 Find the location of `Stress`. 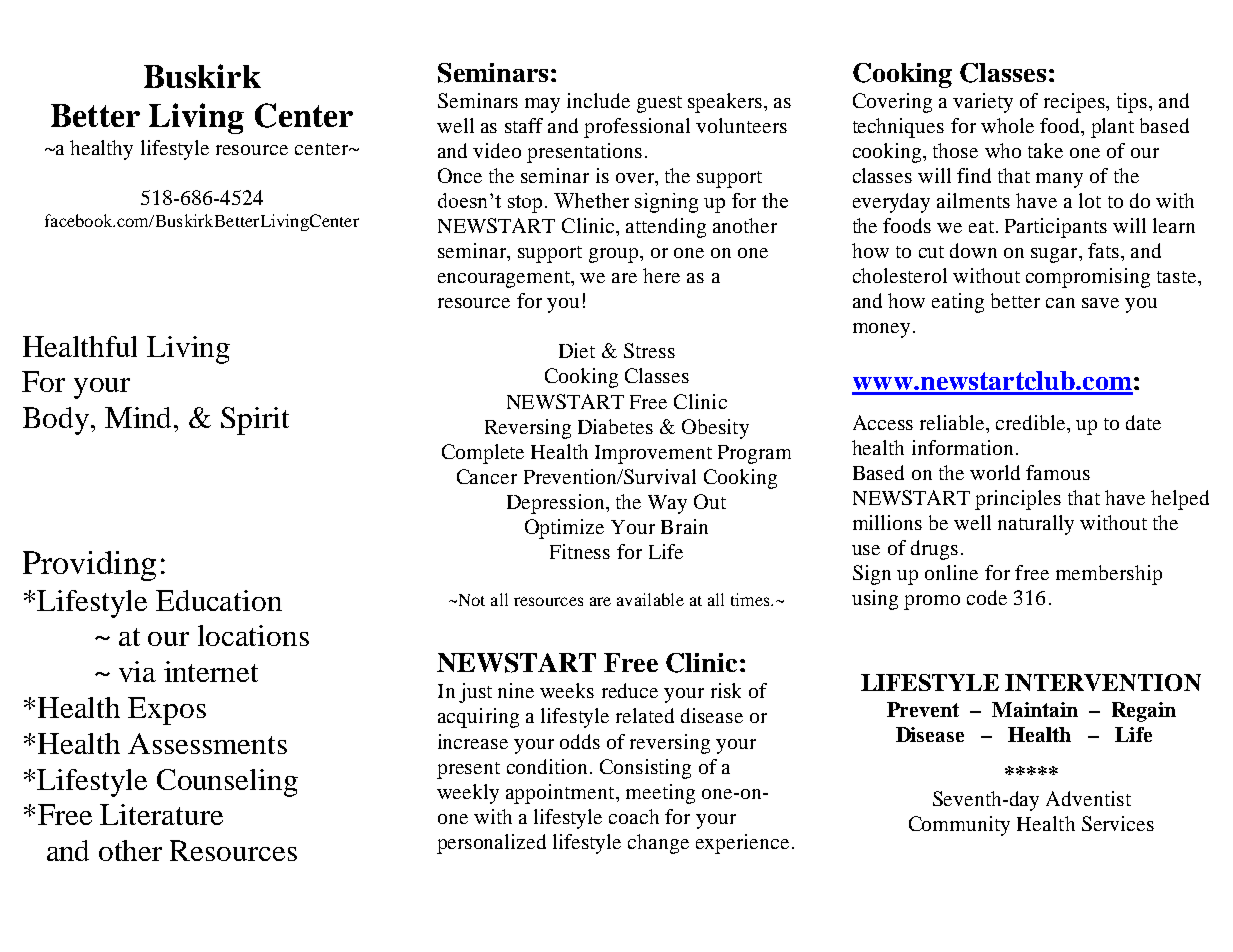

Stress is located at coordinates (649, 350).
